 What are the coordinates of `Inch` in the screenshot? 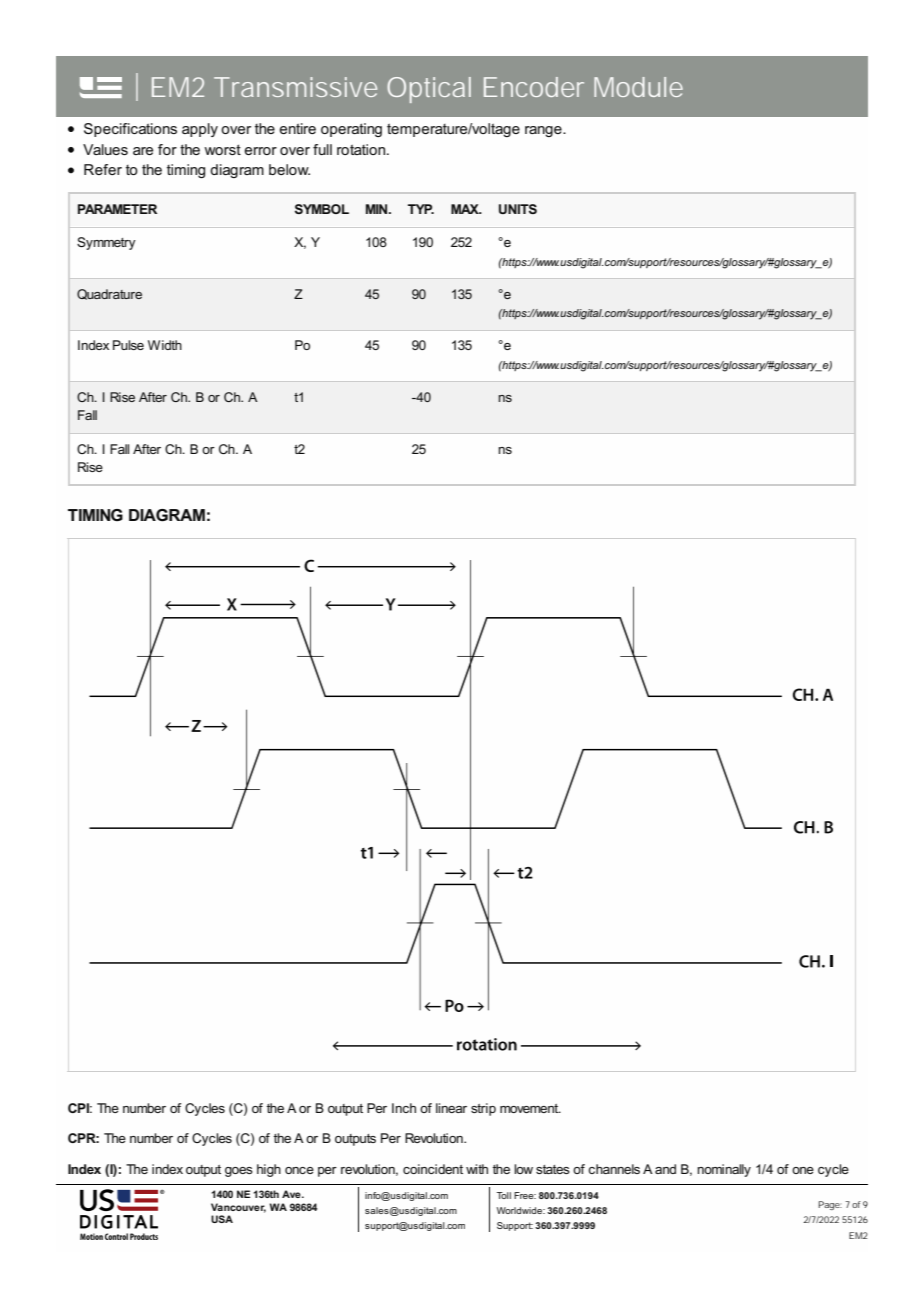 It's located at (404, 1108).
